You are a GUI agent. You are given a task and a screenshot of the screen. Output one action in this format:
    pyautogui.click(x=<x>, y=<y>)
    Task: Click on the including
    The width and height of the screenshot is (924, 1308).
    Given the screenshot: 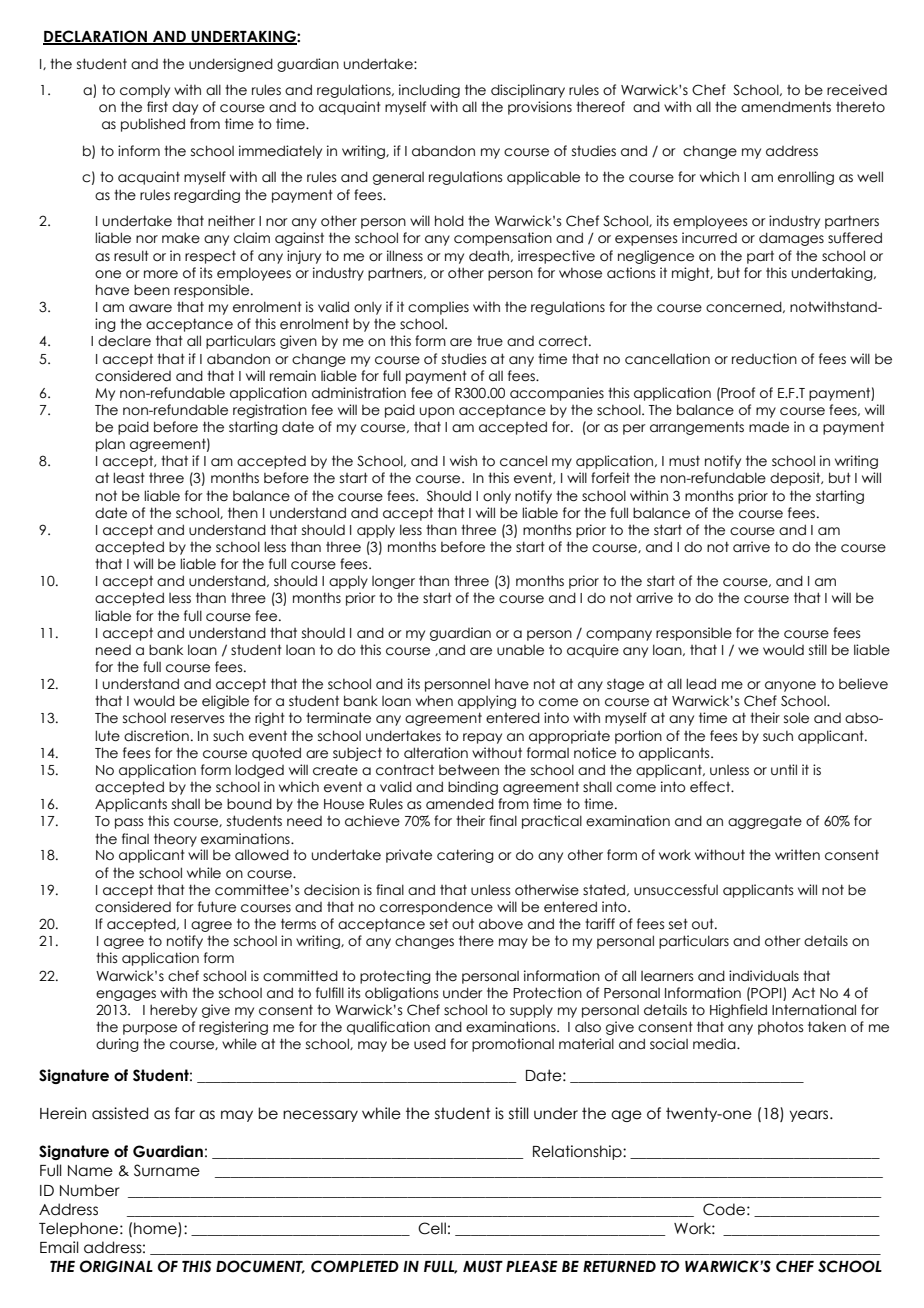 What is the action you would take?
    pyautogui.click(x=429, y=91)
